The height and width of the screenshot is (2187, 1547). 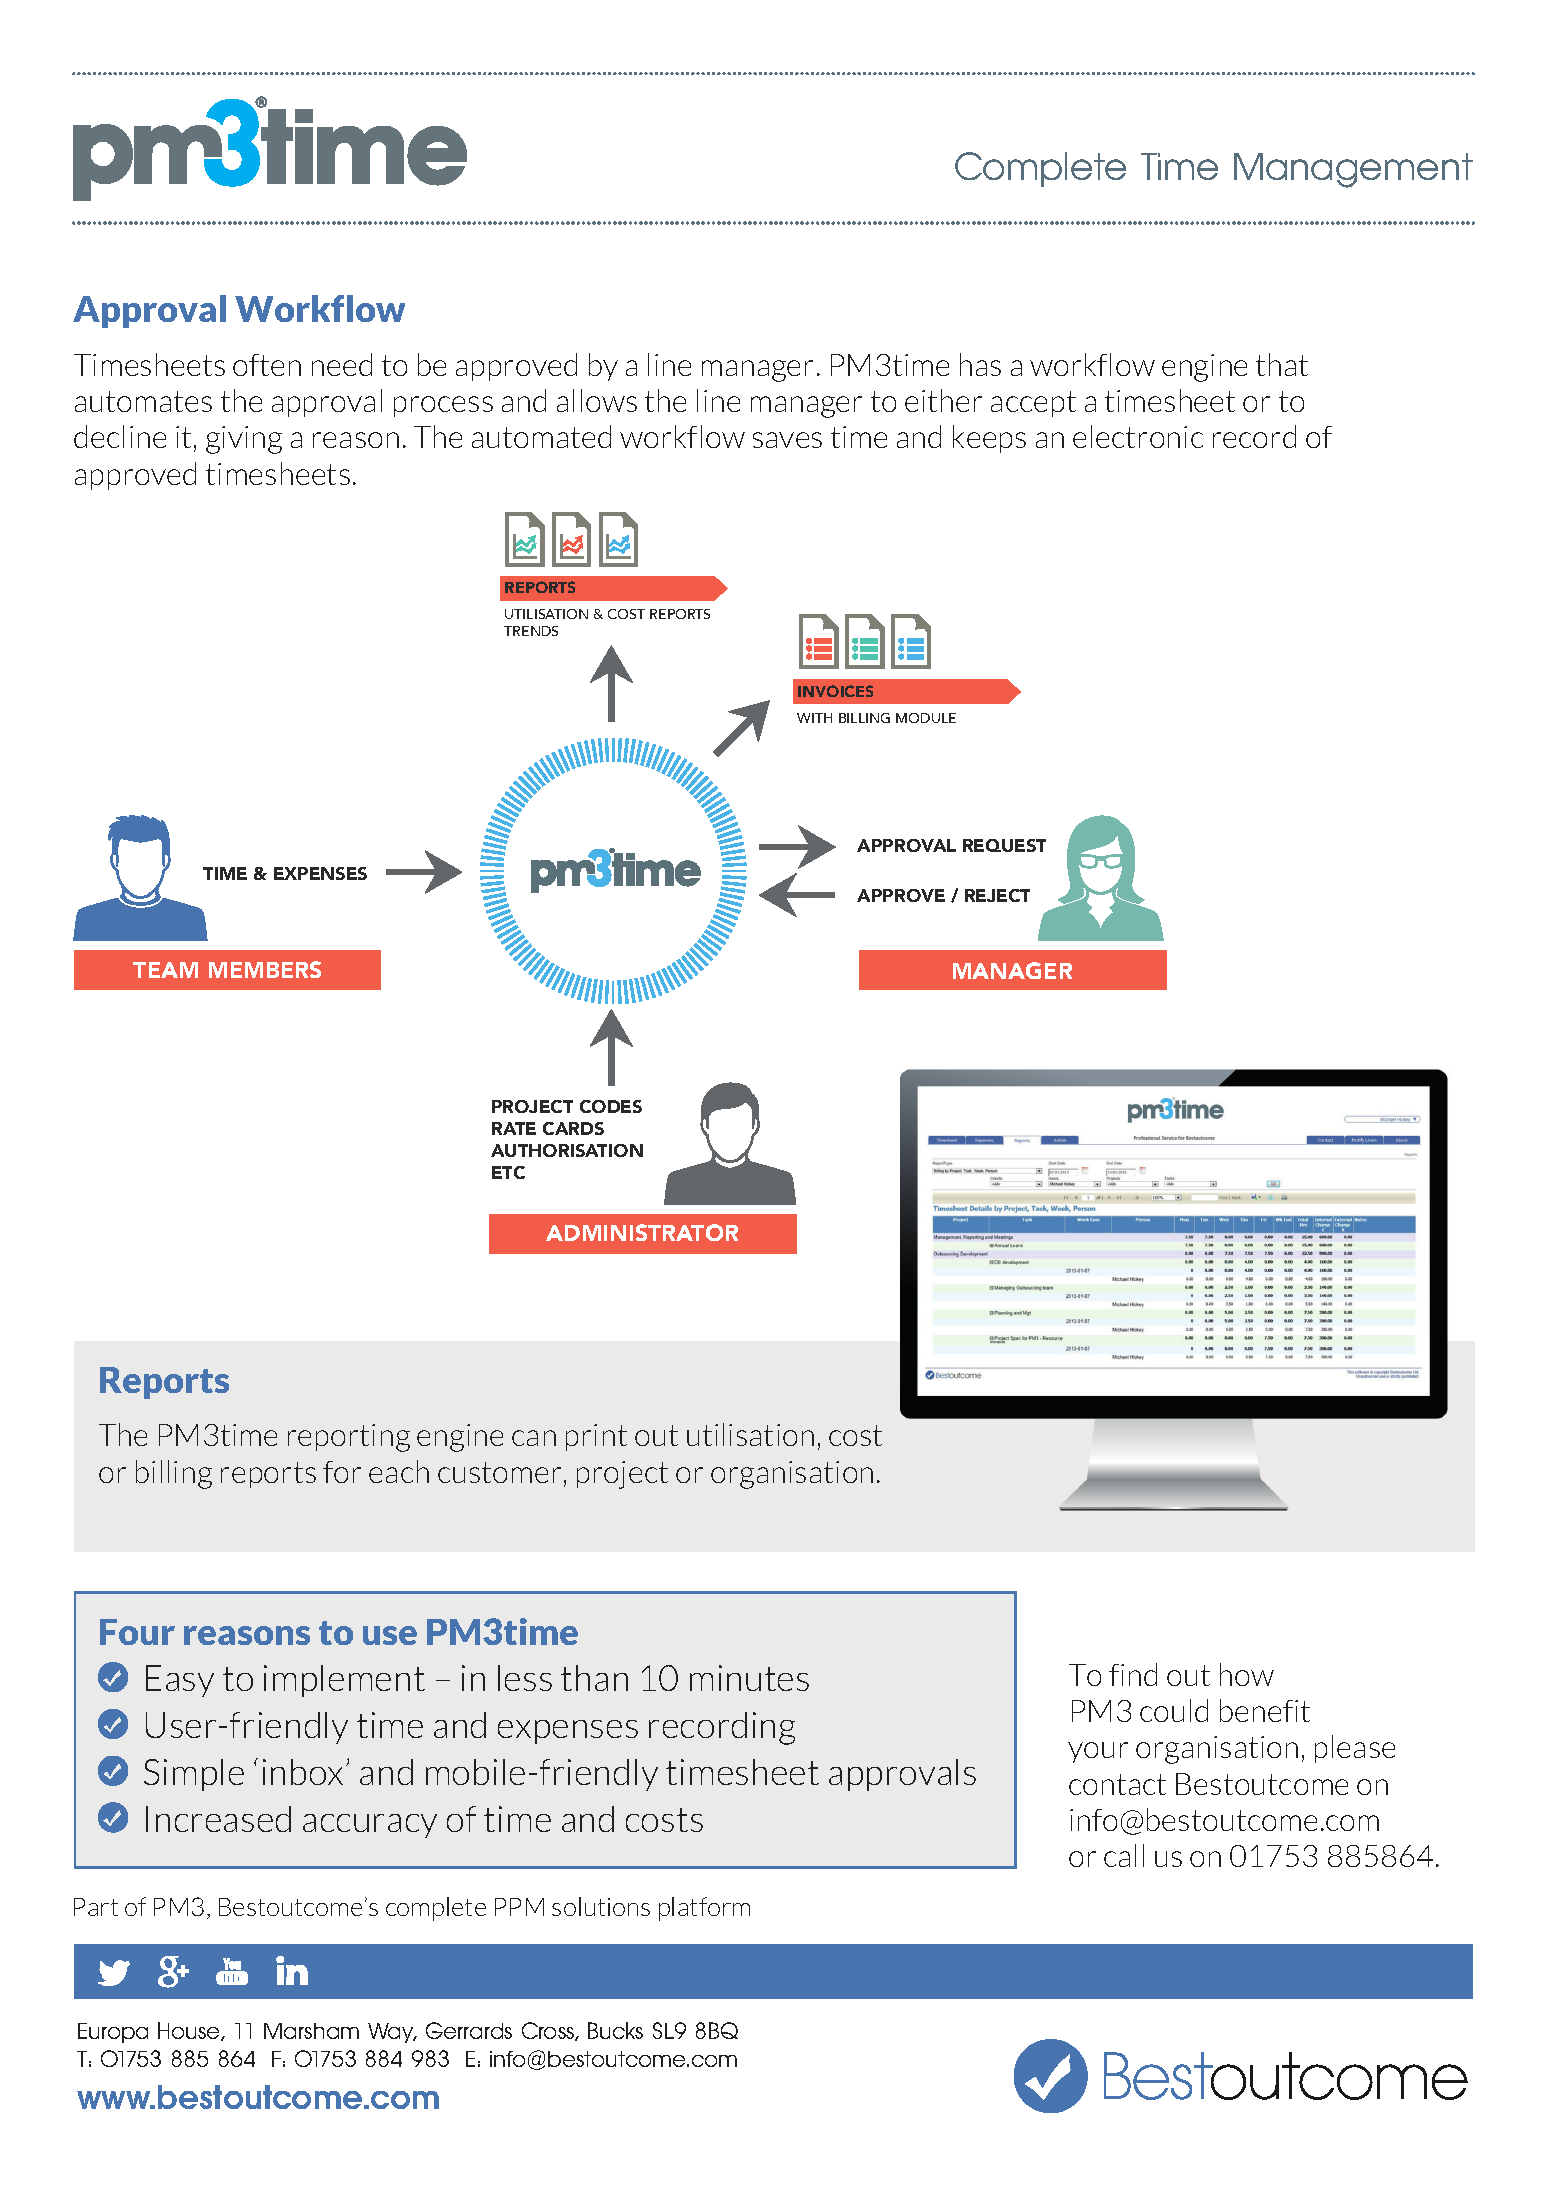 What do you see at coordinates (1353, 170) in the screenshot?
I see `Management` at bounding box center [1353, 170].
